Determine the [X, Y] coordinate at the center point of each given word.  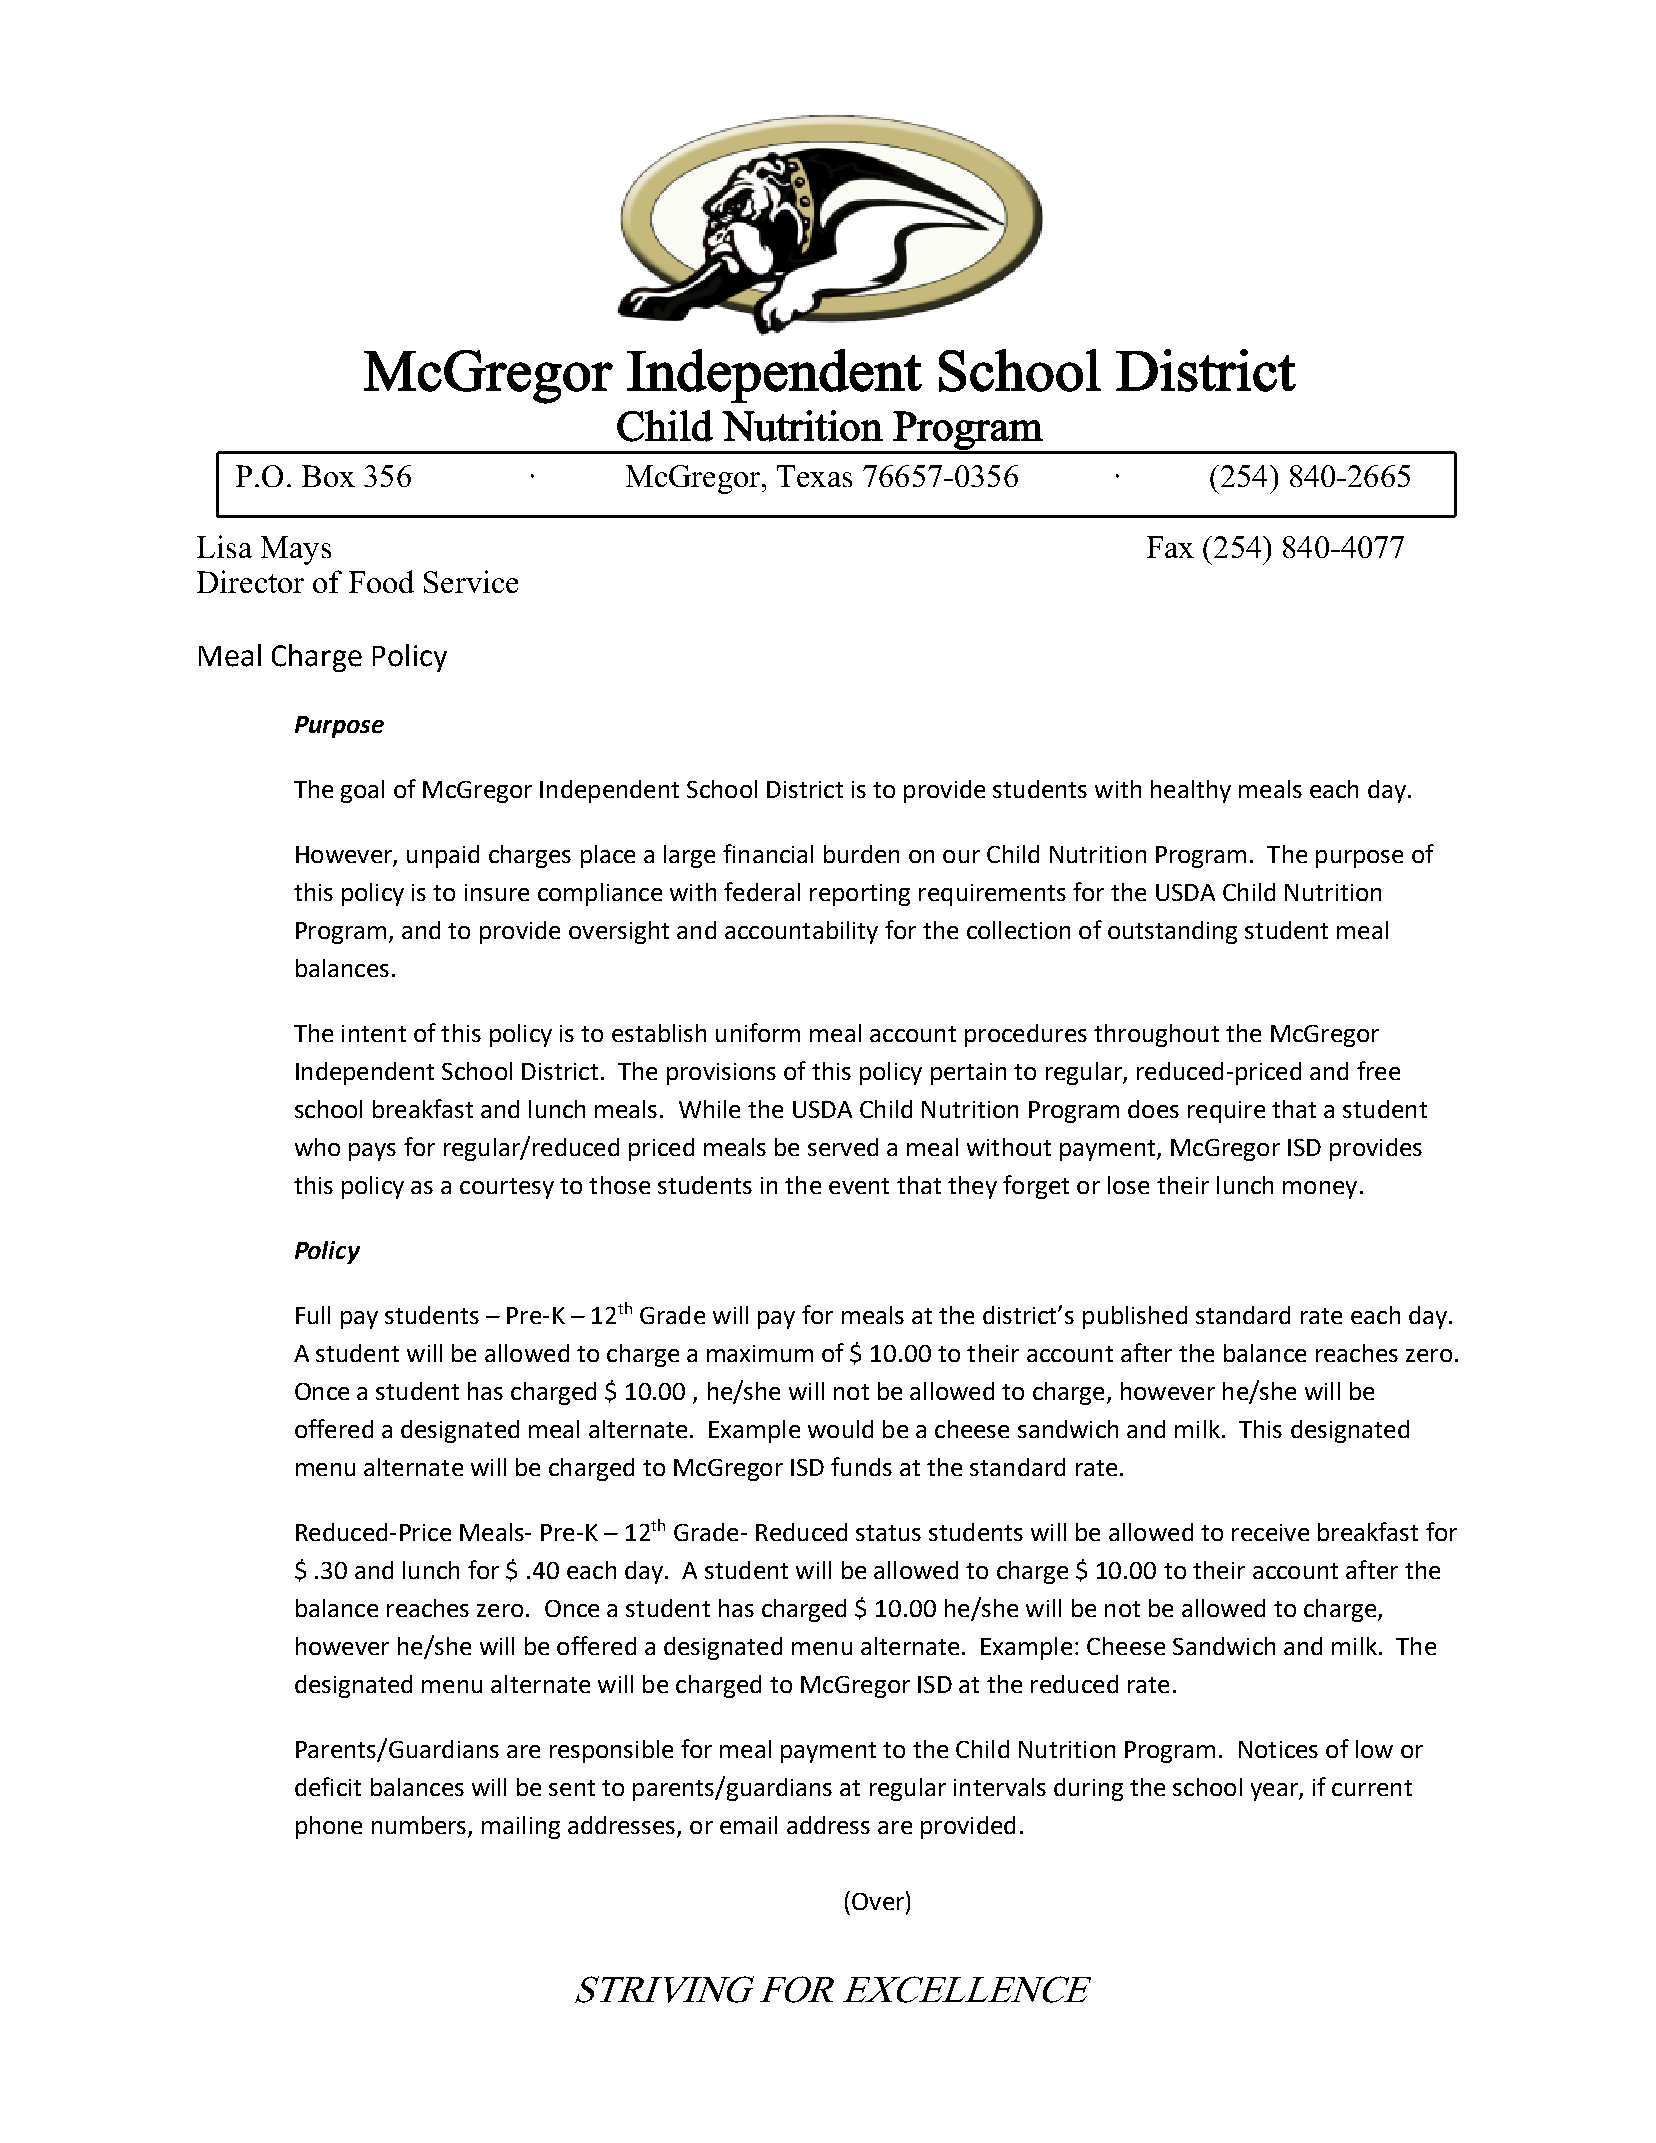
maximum [760, 1353]
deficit [328, 1786]
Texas [814, 476]
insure [497, 892]
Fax [1170, 547]
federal [762, 891]
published [1135, 1317]
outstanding [1172, 932]
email [748, 1825]
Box [328, 476]
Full [313, 1315]
